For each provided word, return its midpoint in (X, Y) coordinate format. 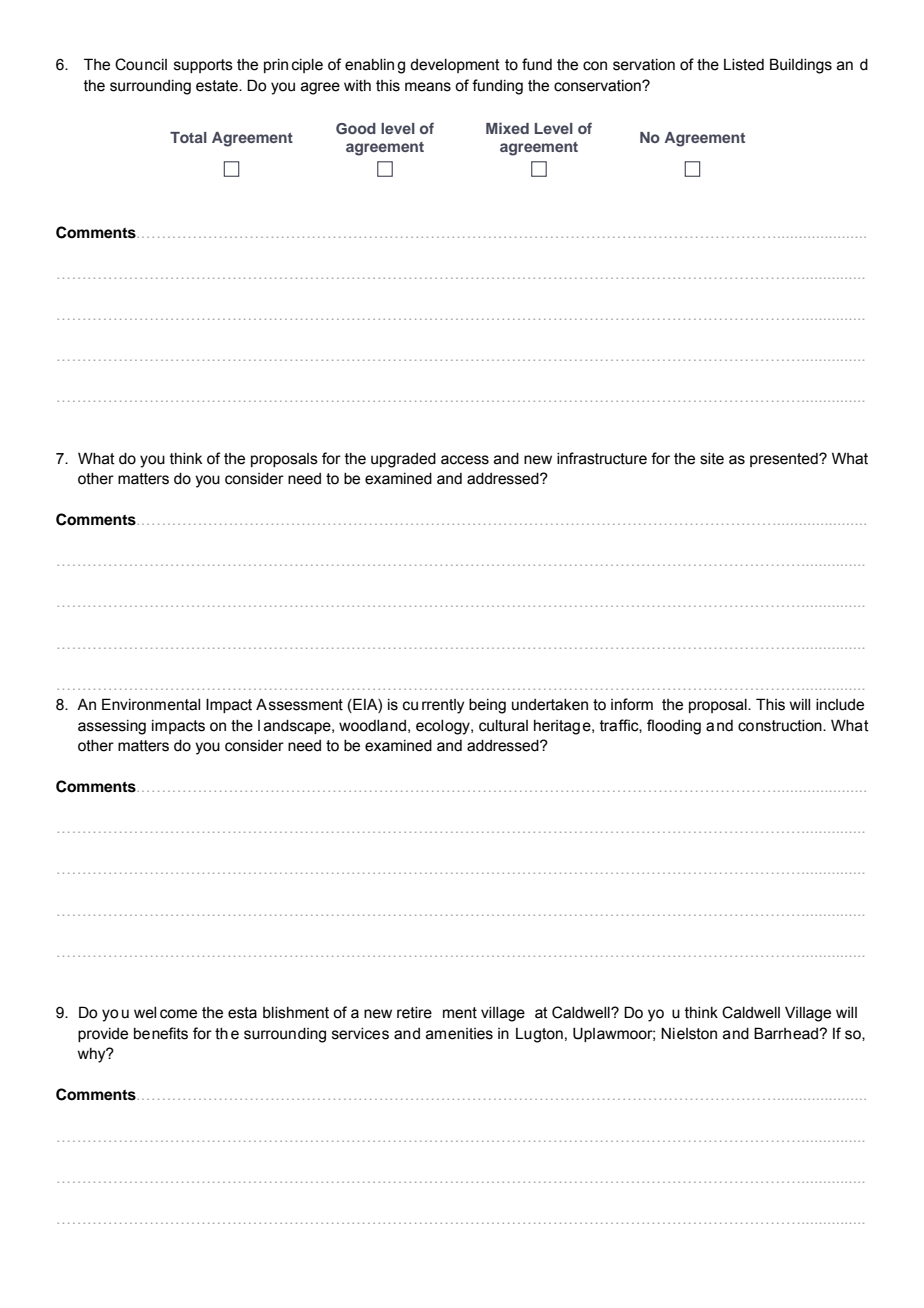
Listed (744, 65)
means (428, 87)
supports (203, 66)
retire (414, 1013)
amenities (459, 1034)
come (178, 1014)
